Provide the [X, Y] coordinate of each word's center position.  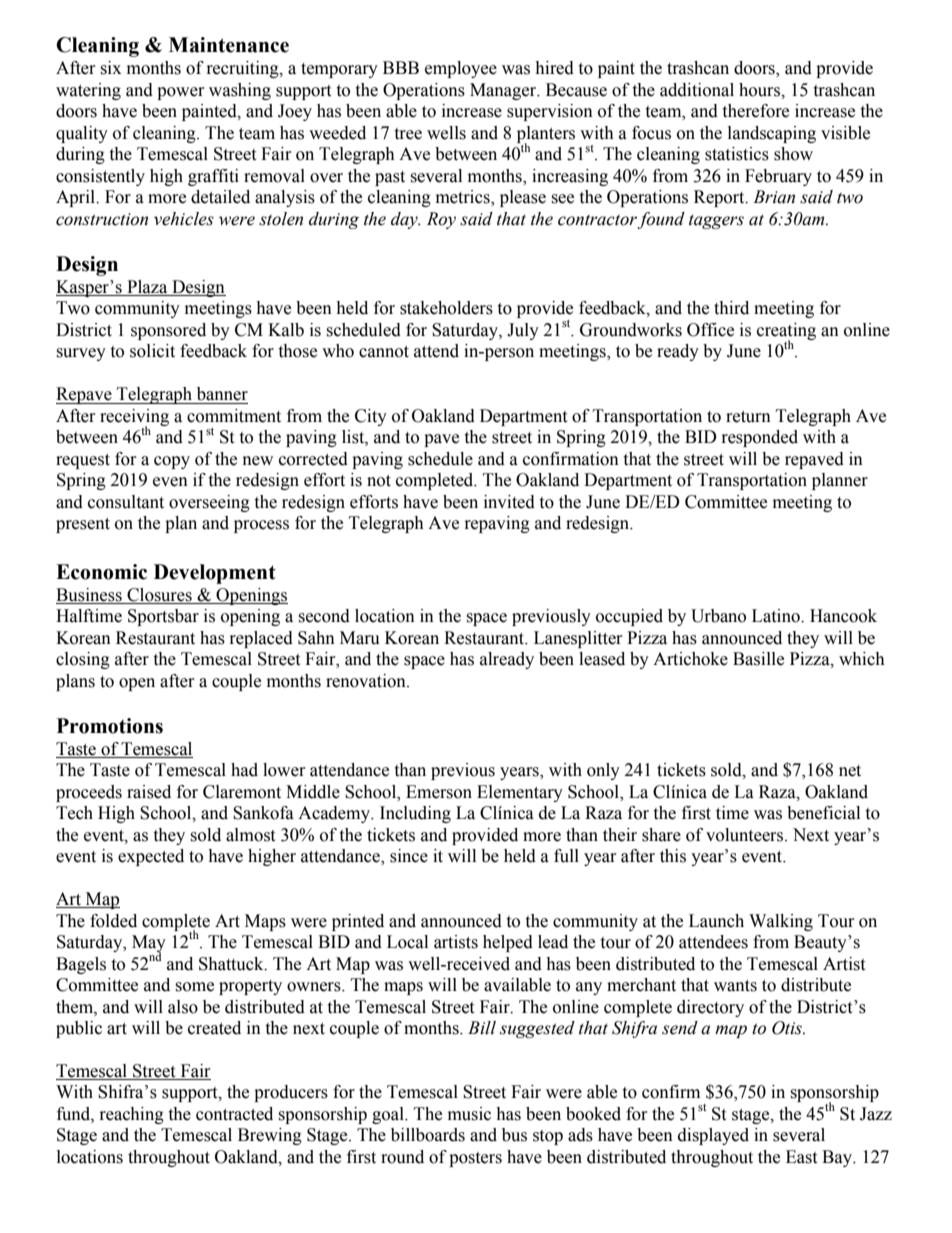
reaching [132, 1115]
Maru [360, 638]
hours [760, 90]
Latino [777, 616]
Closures [159, 596]
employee [461, 69]
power [181, 93]
